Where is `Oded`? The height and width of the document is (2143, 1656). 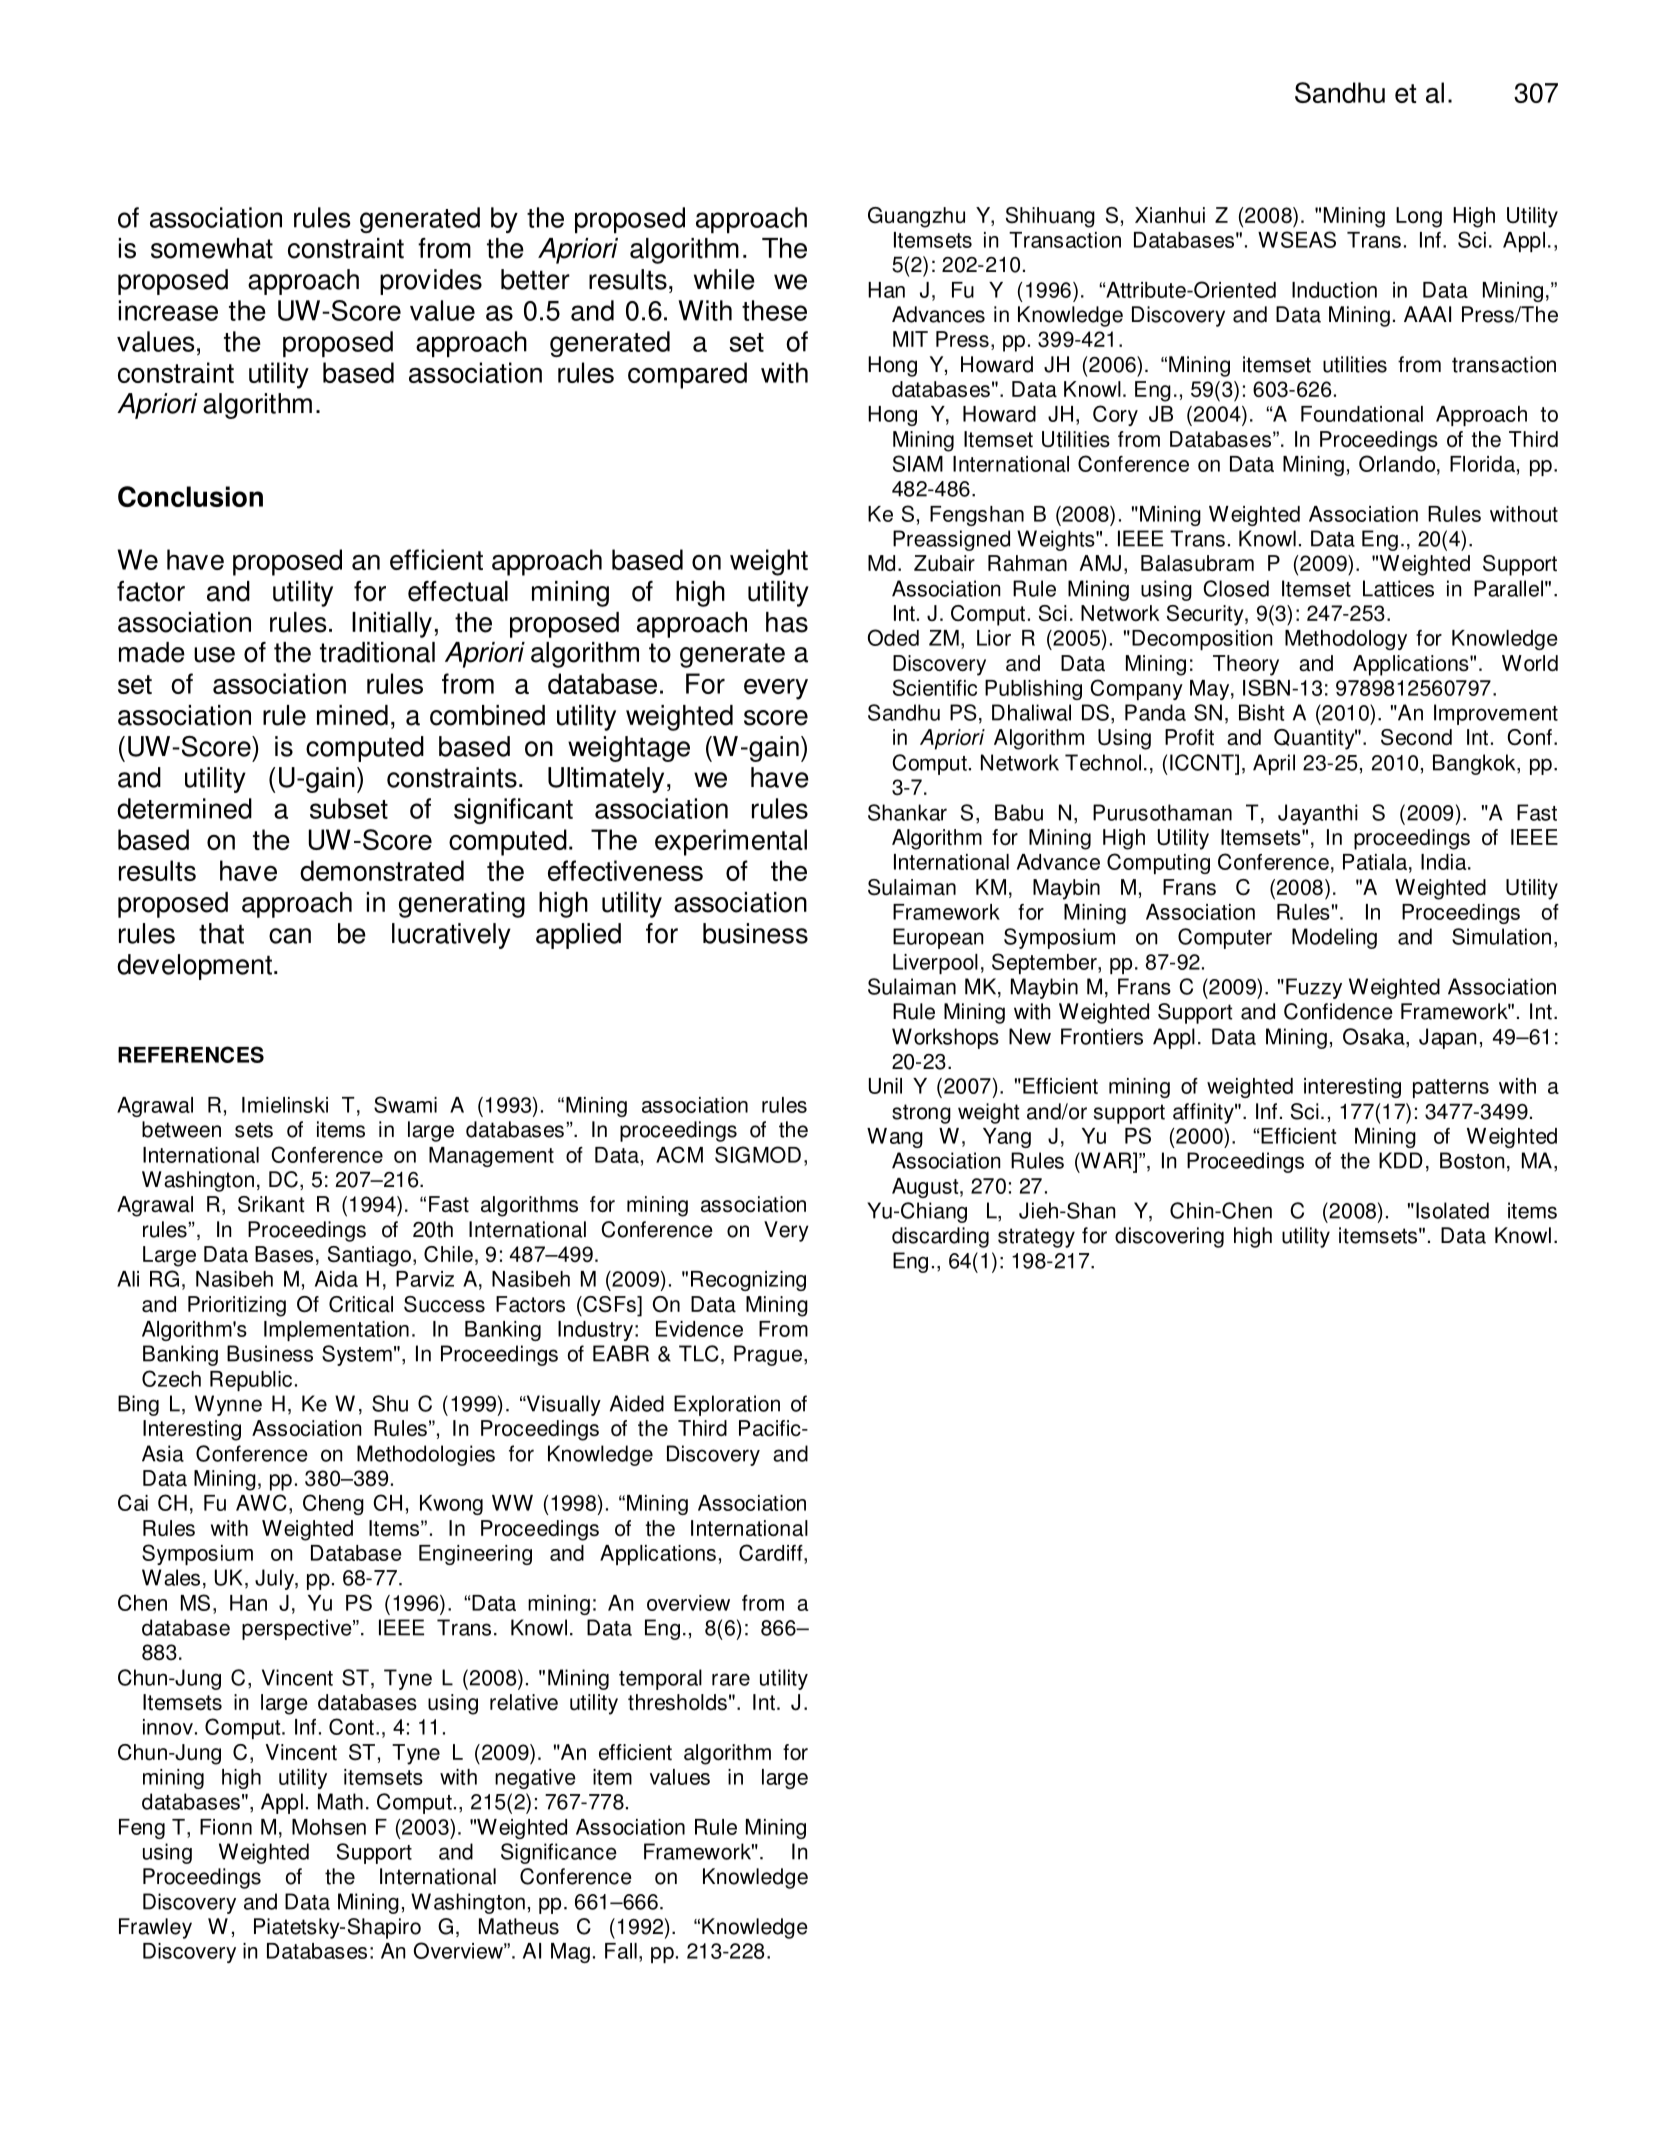
Oded is located at coordinates (893, 637).
